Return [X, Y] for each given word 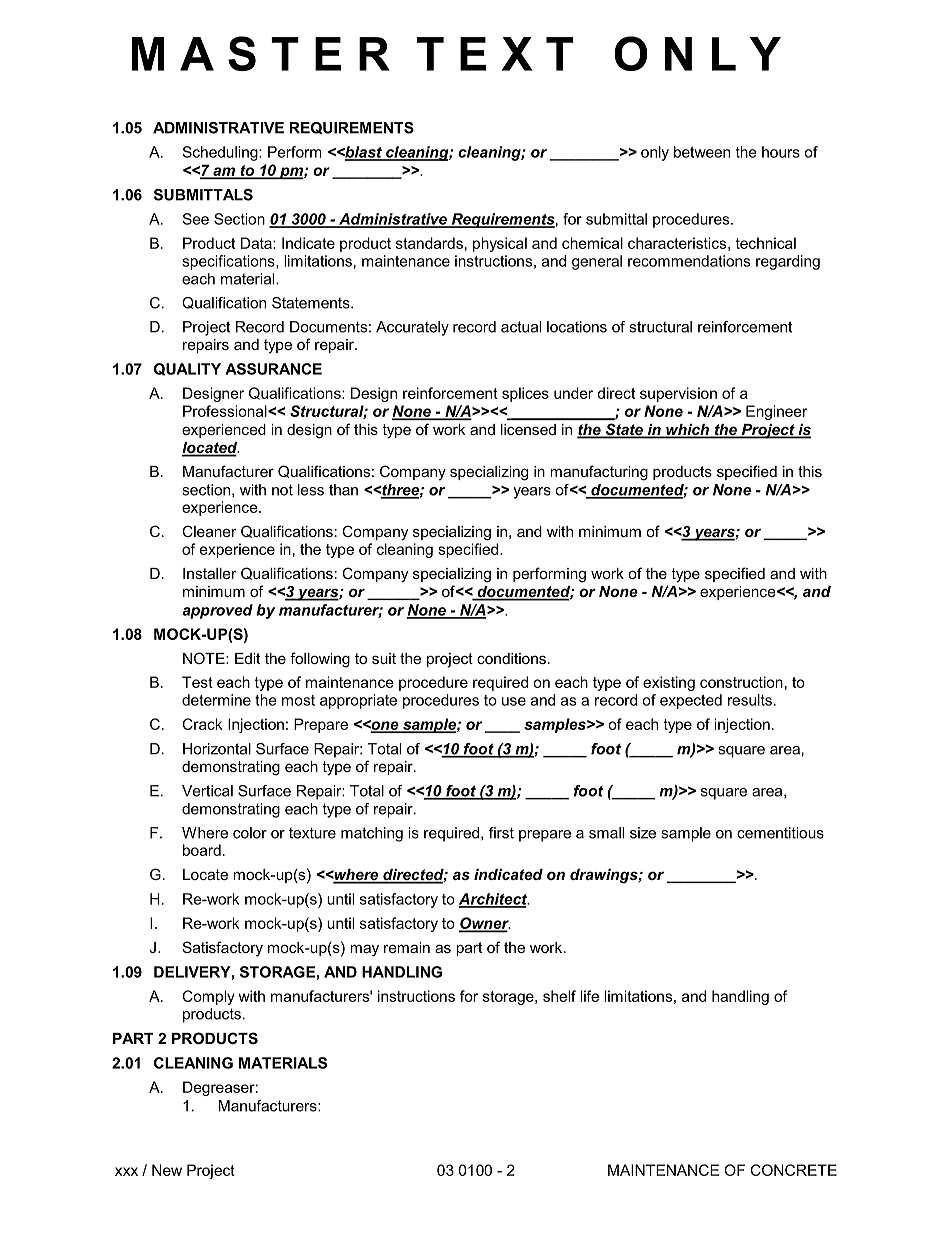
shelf [559, 996]
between [702, 152]
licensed [528, 429]
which [687, 431]
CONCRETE [794, 1170]
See [195, 219]
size [643, 833]
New [167, 1170]
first [501, 833]
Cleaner [209, 531]
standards [429, 243]
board [202, 850]
